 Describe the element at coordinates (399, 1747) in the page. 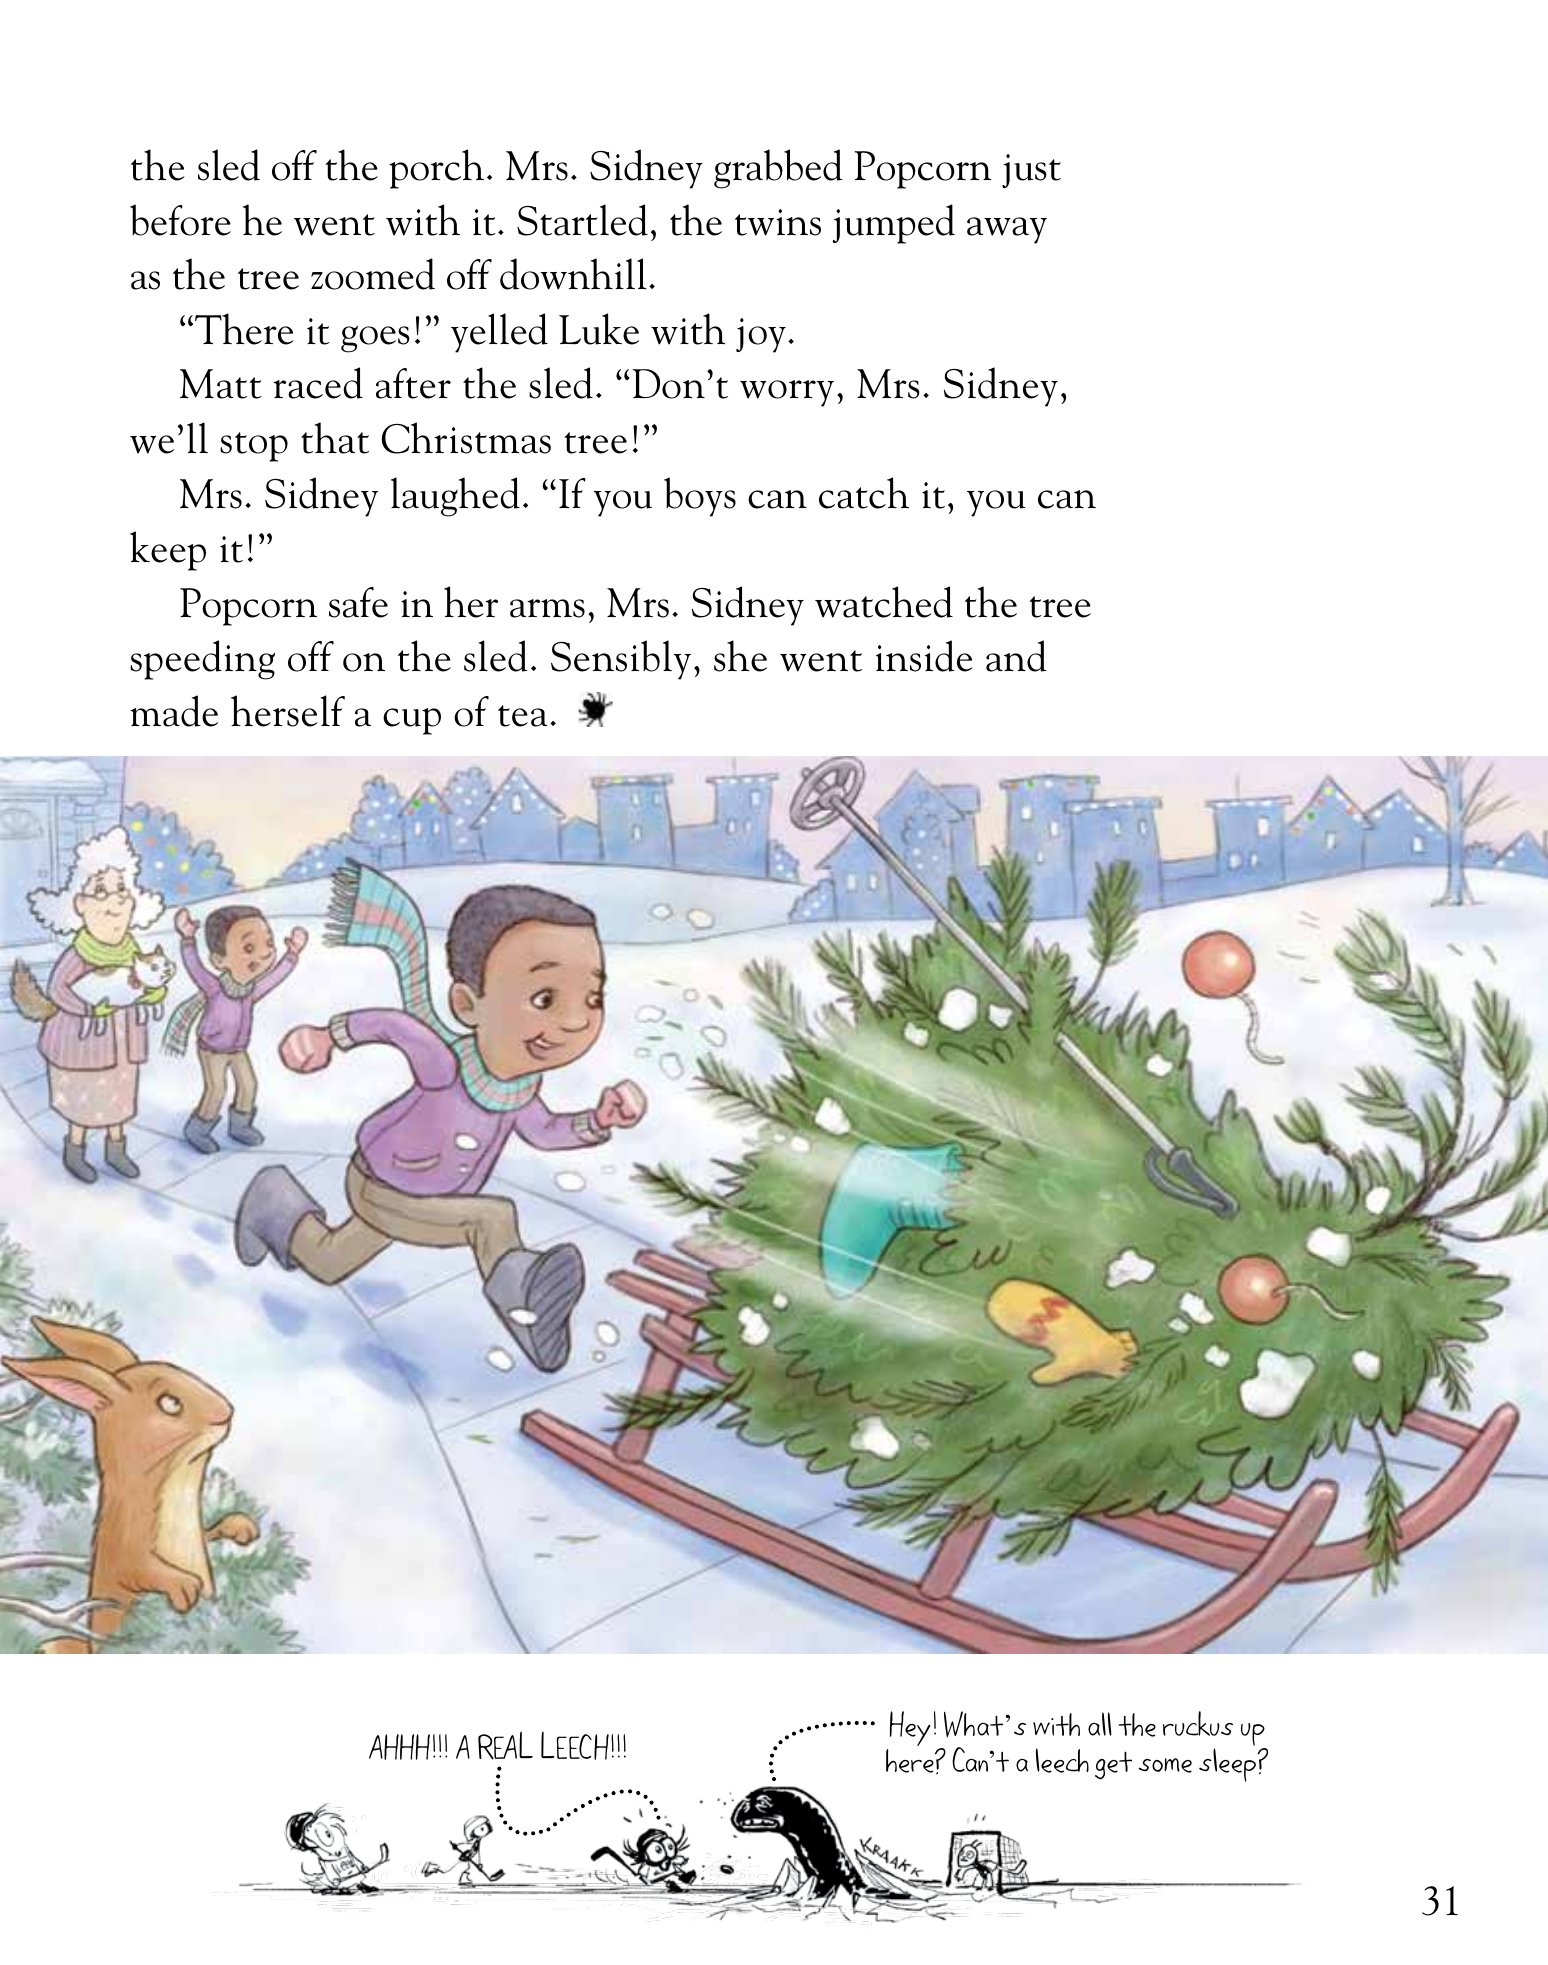

I see `AHHH` at that location.
